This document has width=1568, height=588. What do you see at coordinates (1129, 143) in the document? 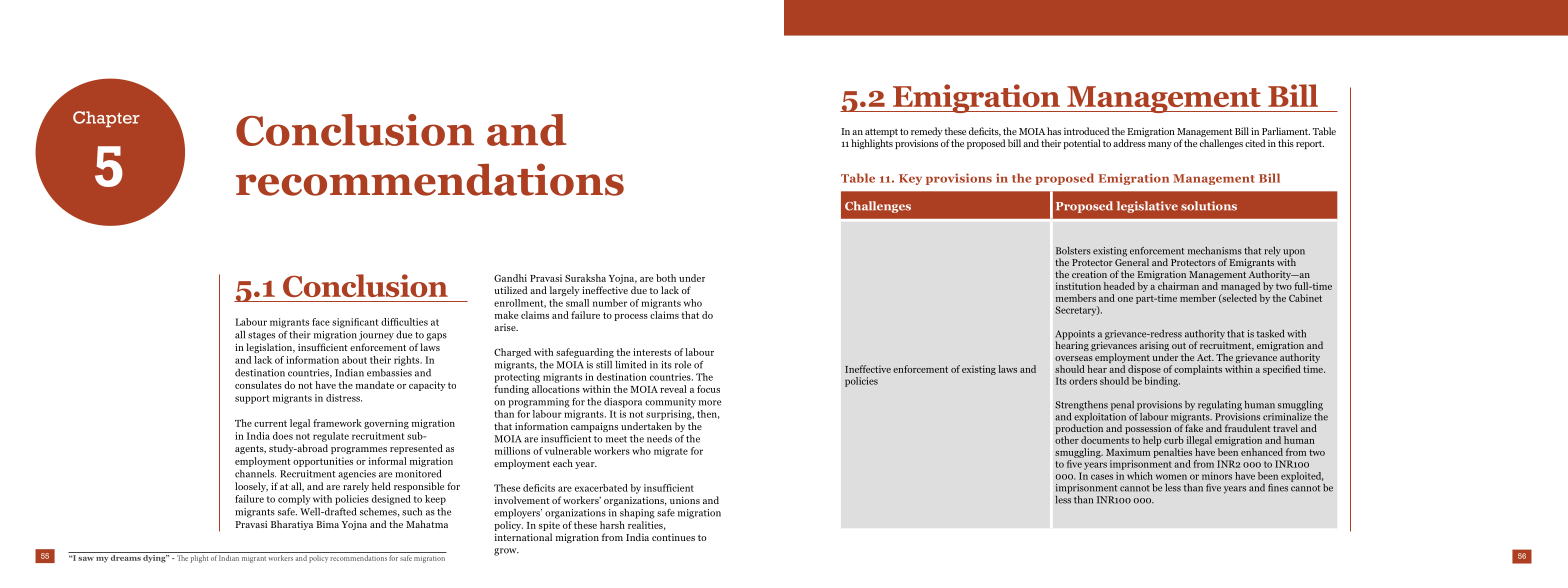
I see `address` at bounding box center [1129, 143].
